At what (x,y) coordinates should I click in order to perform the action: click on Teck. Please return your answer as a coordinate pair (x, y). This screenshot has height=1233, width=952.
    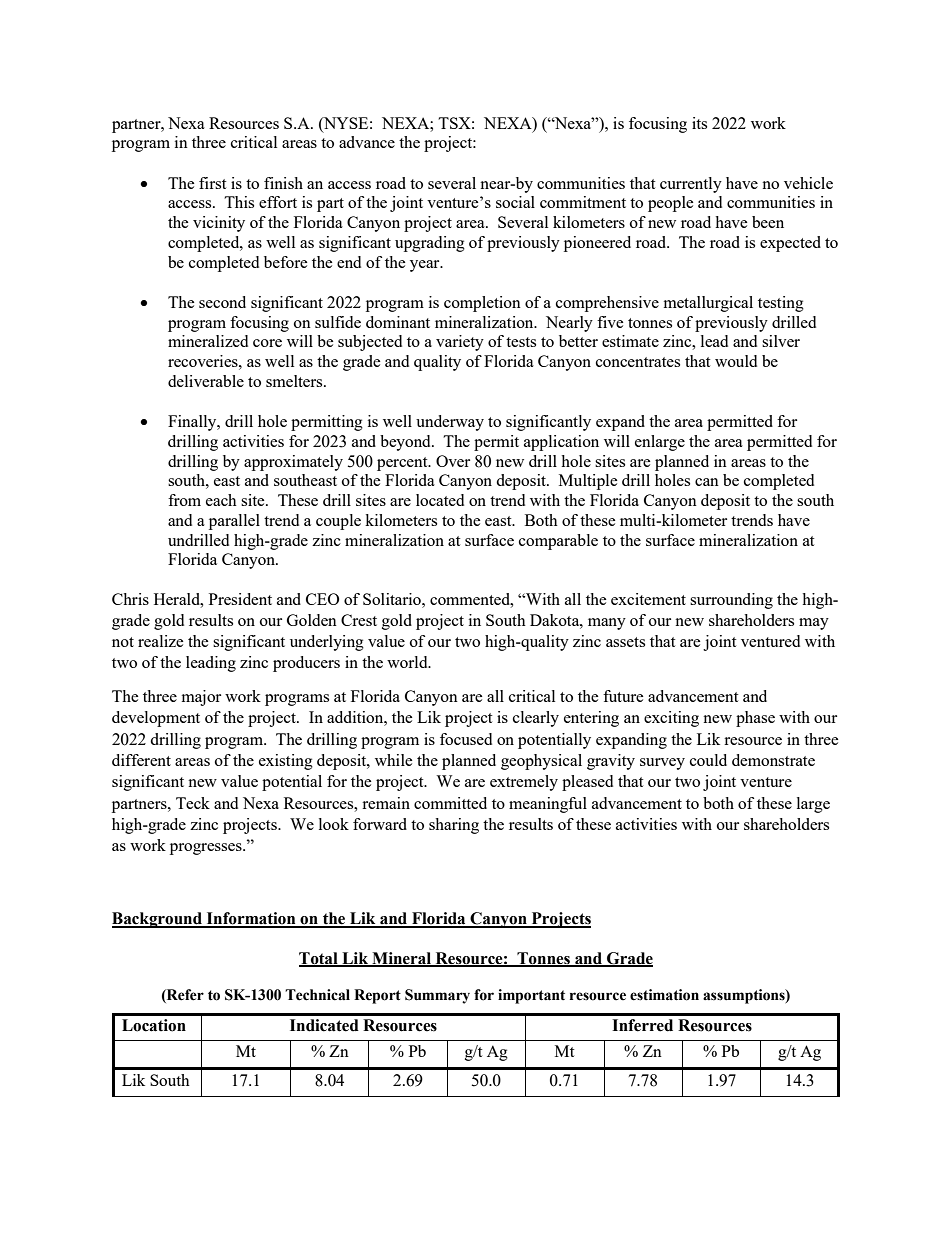
    Looking at the image, I should click on (193, 803).
